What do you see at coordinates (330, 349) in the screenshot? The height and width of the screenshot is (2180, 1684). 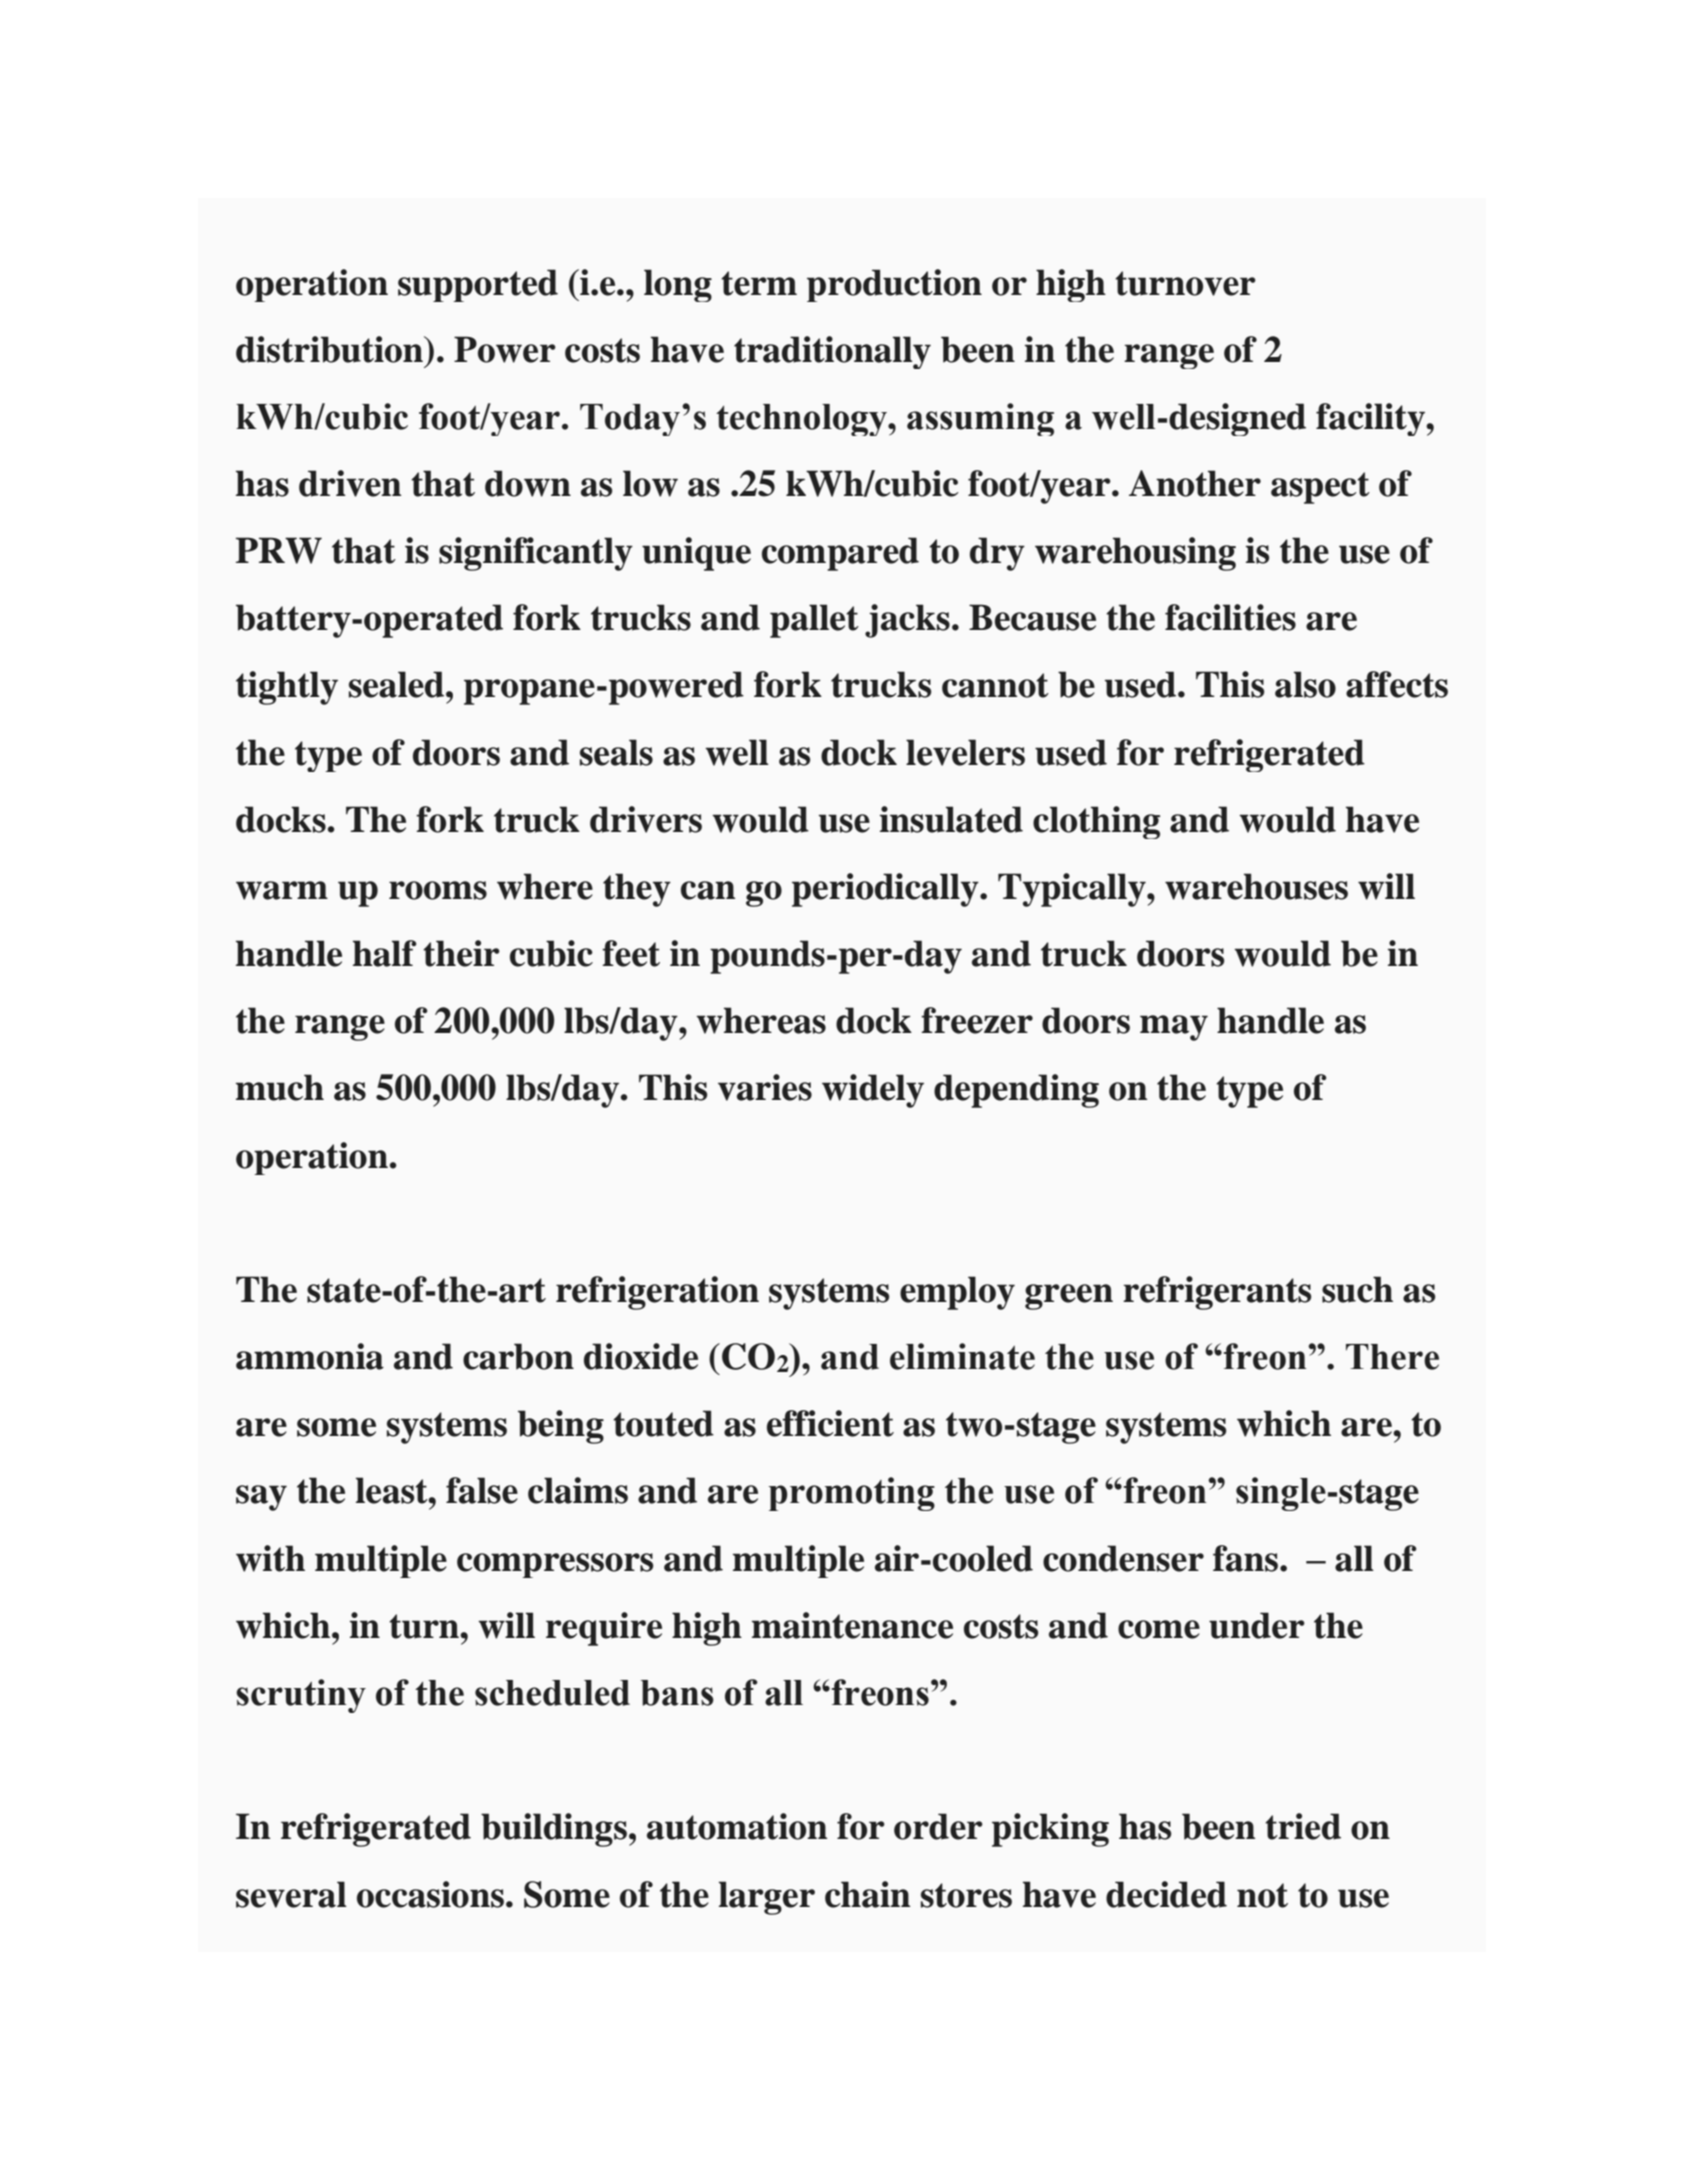 I see `distribution` at bounding box center [330, 349].
